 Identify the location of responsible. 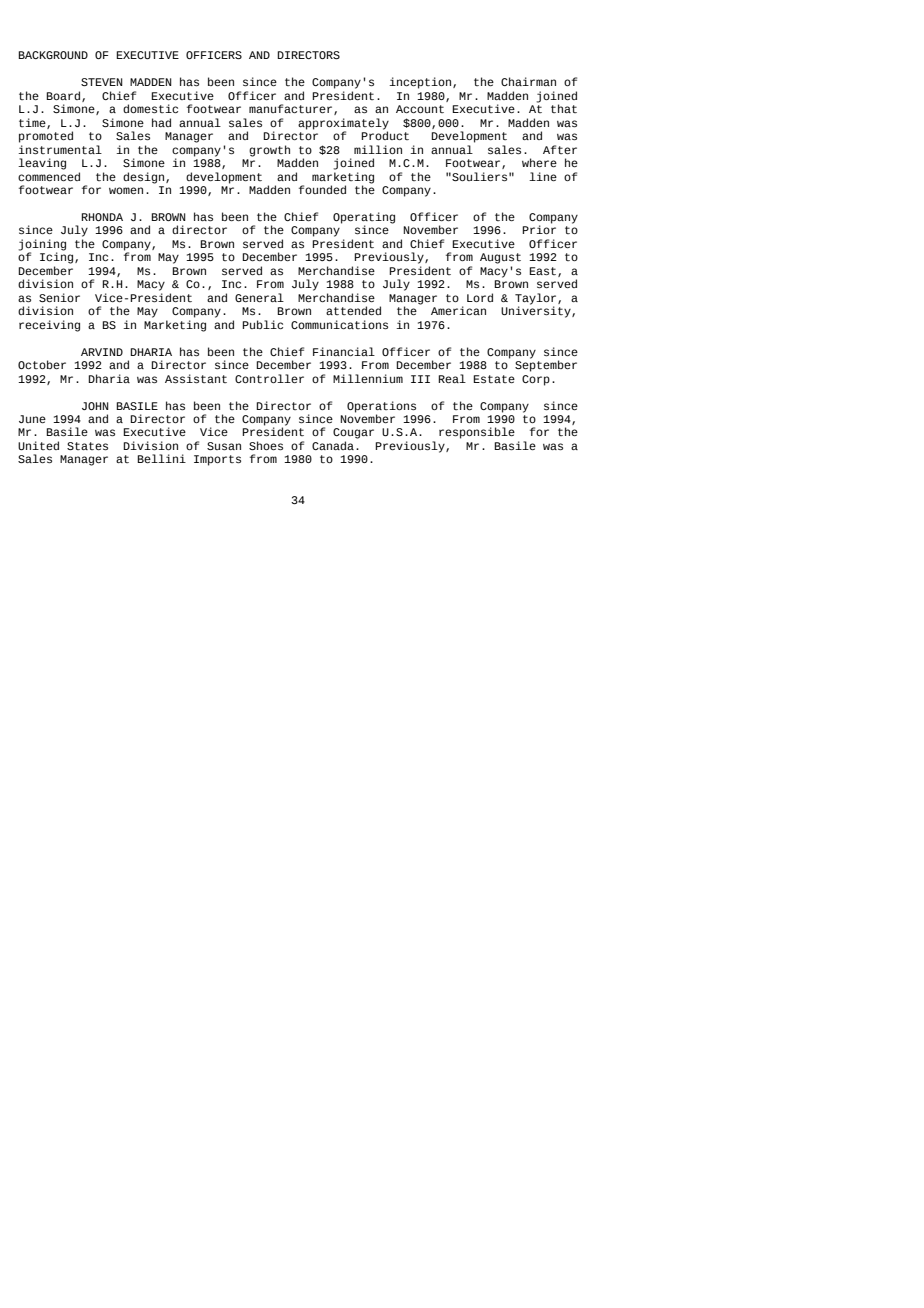
(477, 433).
